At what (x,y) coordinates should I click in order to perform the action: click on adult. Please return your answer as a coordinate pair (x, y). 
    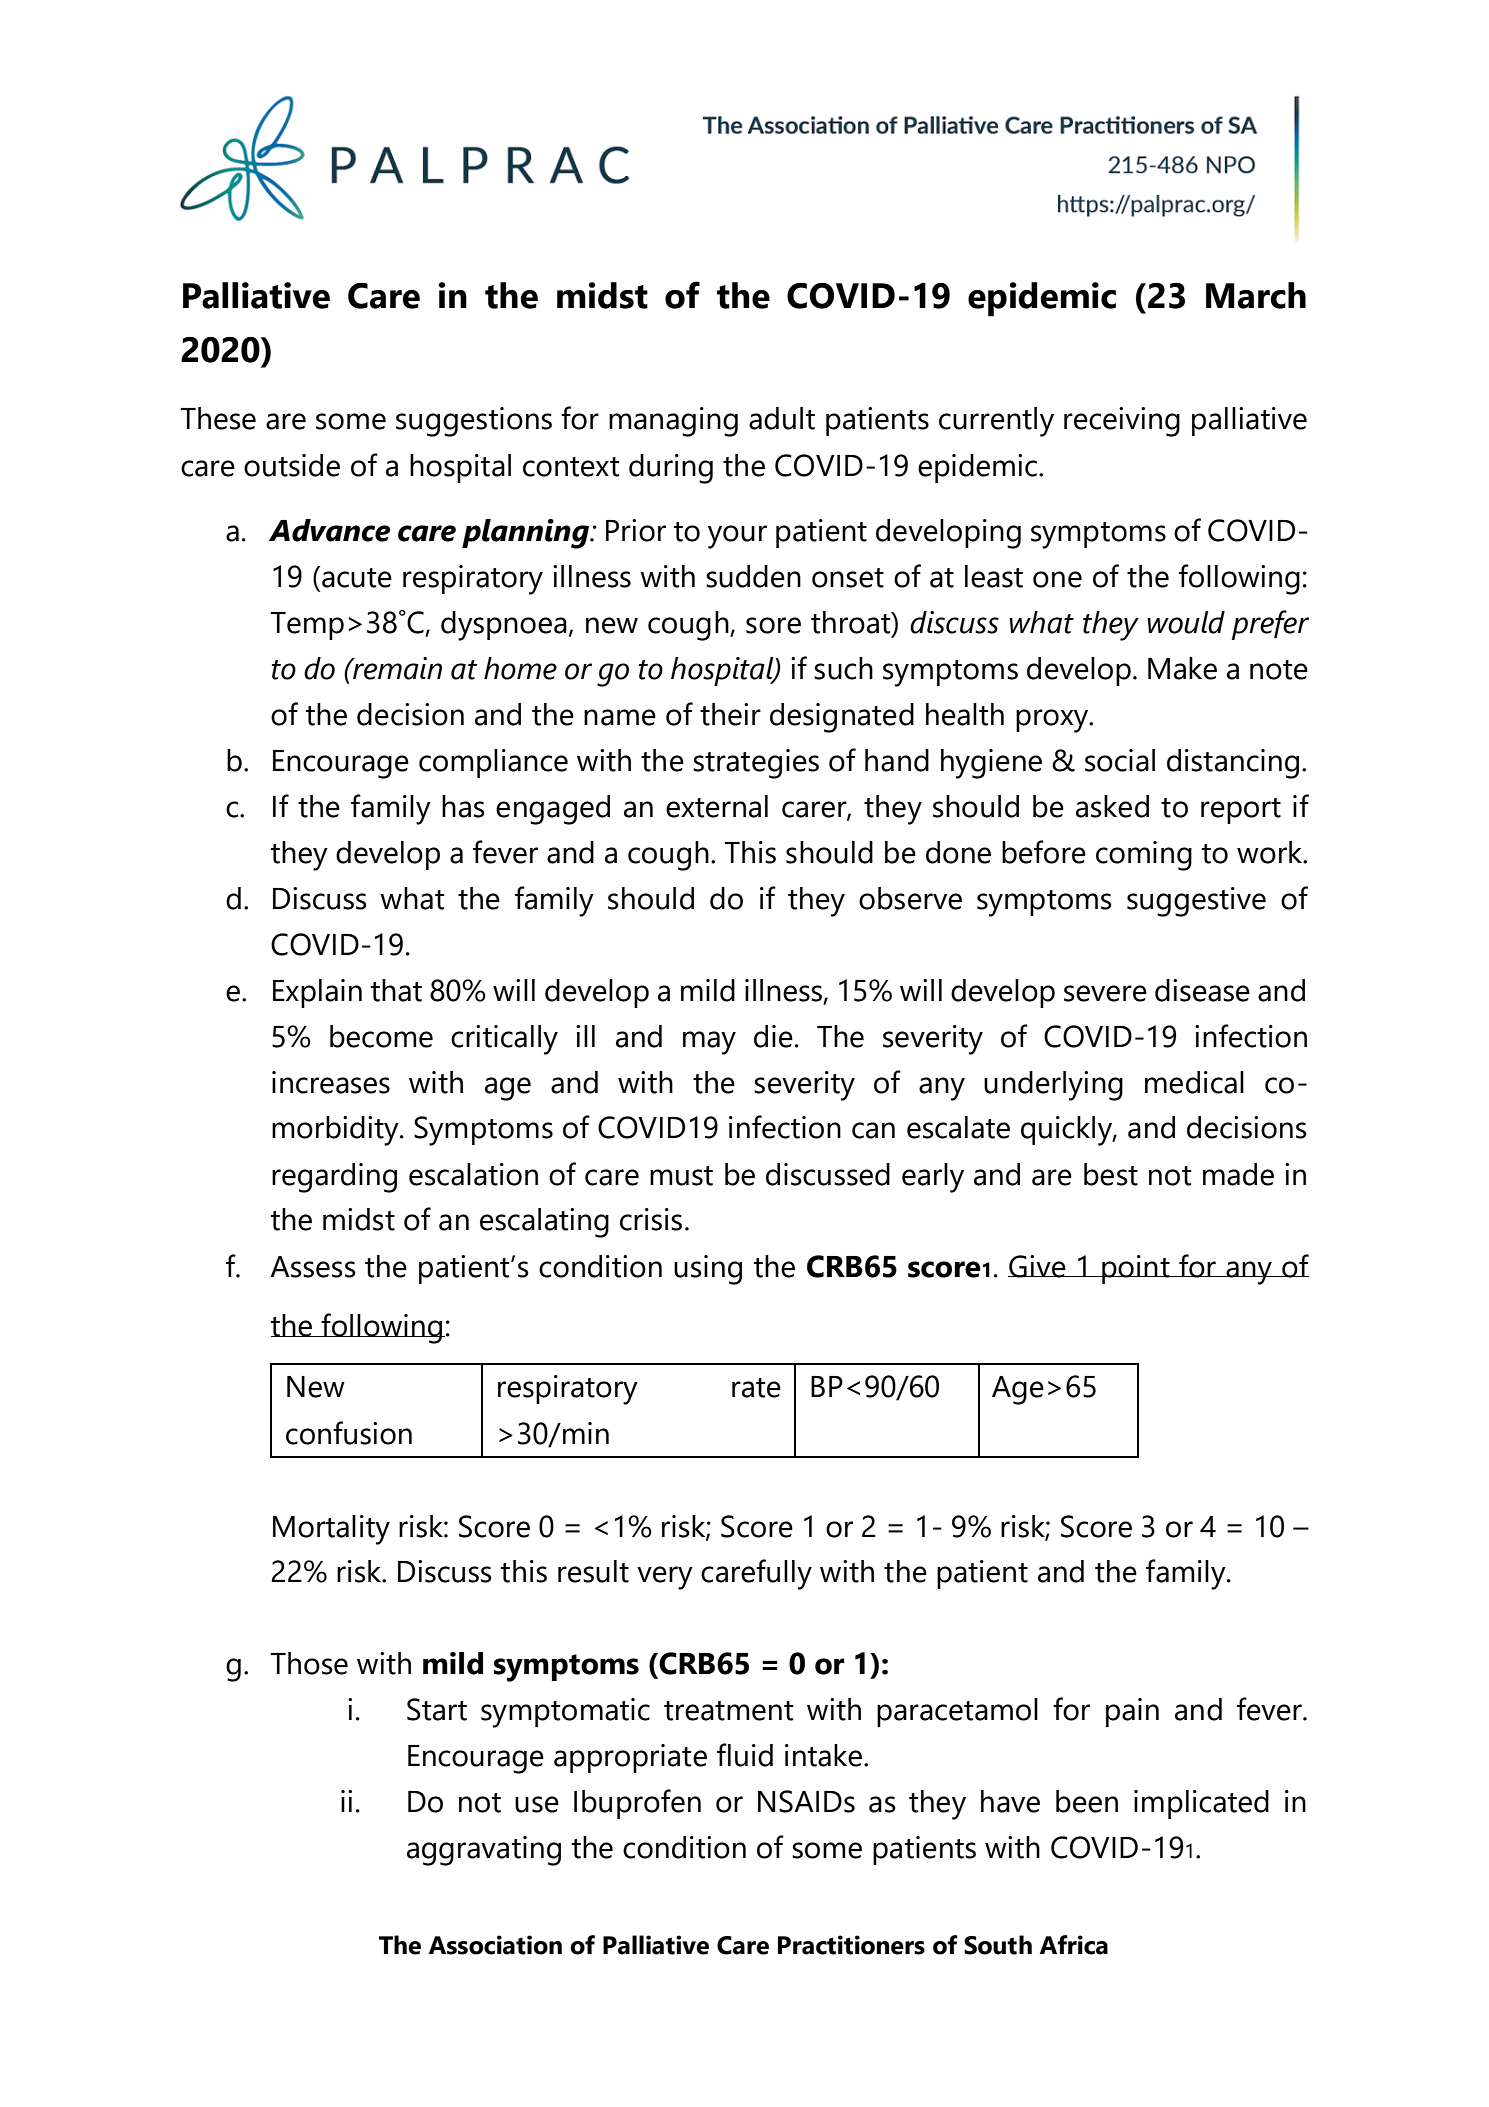
    Looking at the image, I should click on (782, 418).
